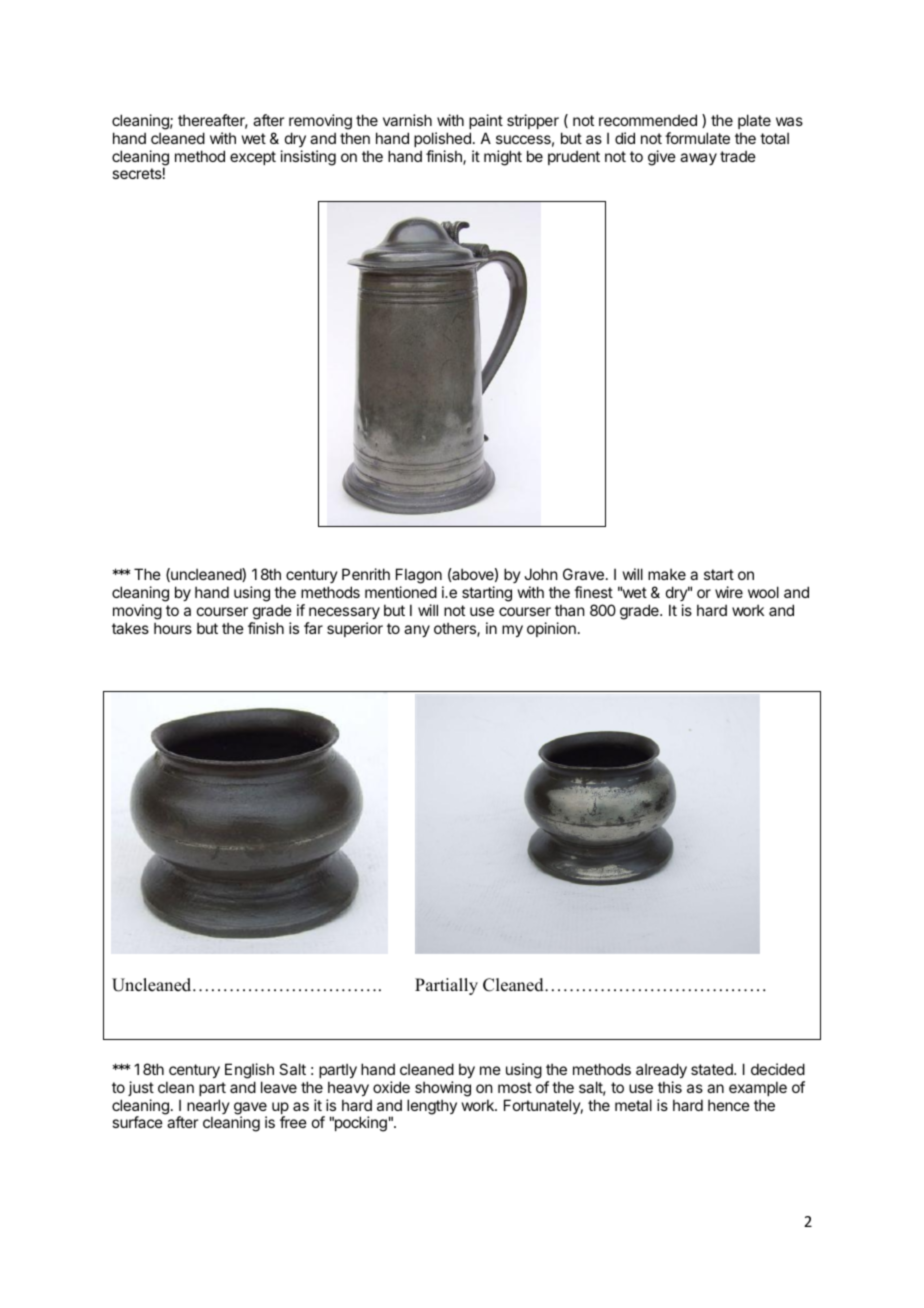 The image size is (924, 1308). What do you see at coordinates (443, 1089) in the screenshot?
I see `showing` at bounding box center [443, 1089].
